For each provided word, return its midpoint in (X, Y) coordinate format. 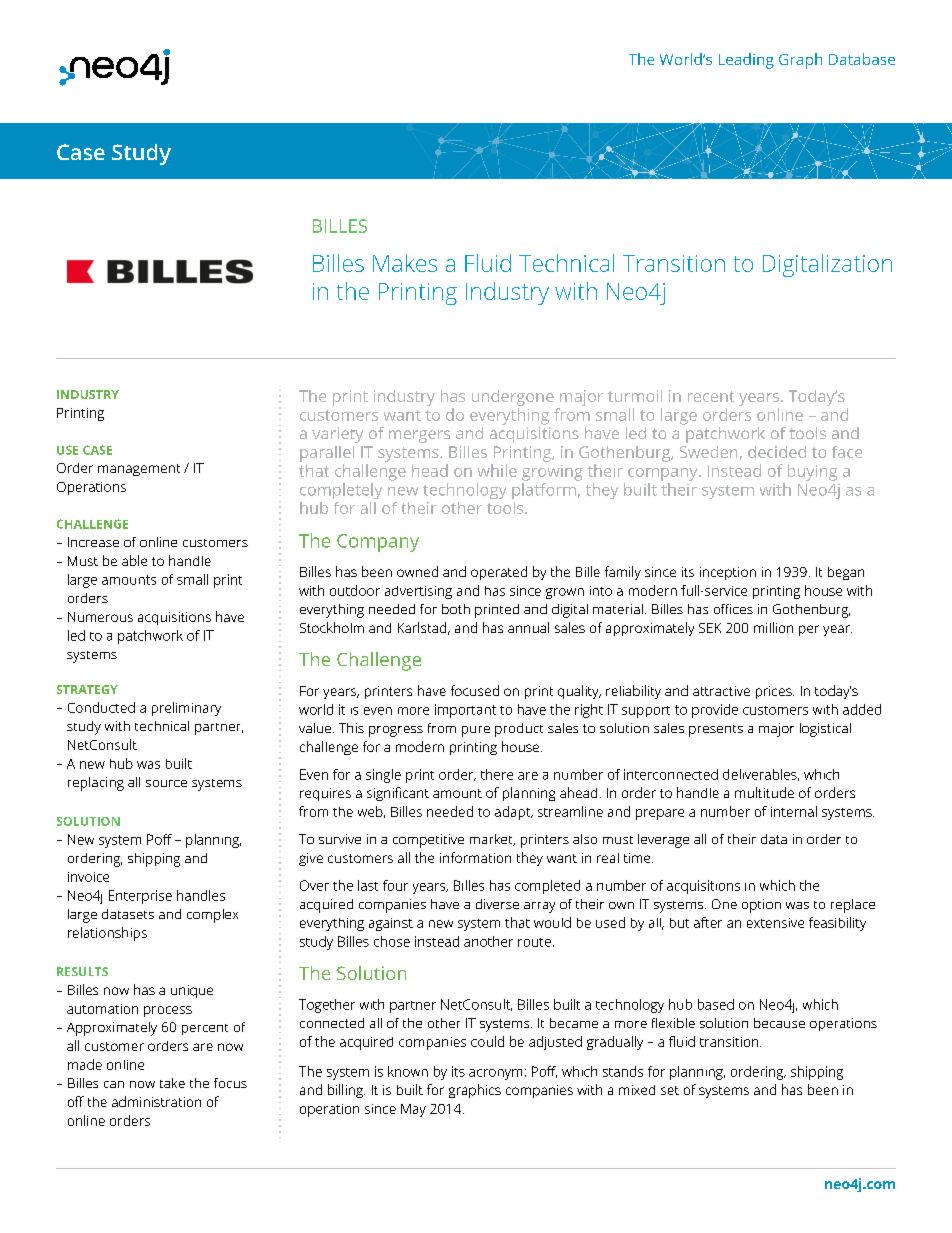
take (172, 1083)
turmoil (635, 396)
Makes (405, 263)
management (139, 470)
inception (728, 573)
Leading (746, 61)
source (166, 783)
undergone (513, 398)
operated (499, 573)
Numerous (100, 617)
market (492, 840)
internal (794, 811)
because (779, 1023)
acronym (495, 1074)
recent (711, 396)
